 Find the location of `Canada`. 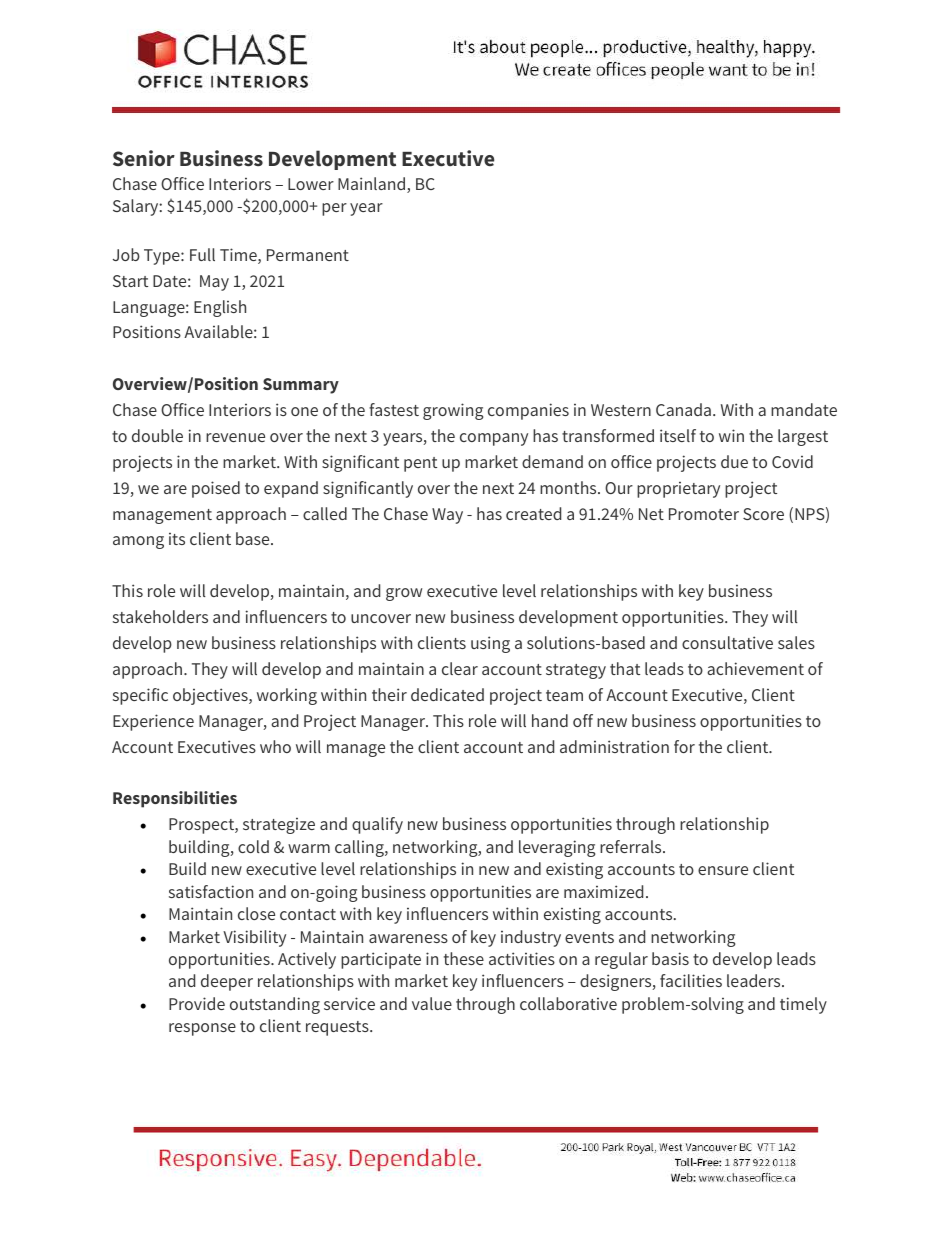

Canada is located at coordinates (683, 409).
